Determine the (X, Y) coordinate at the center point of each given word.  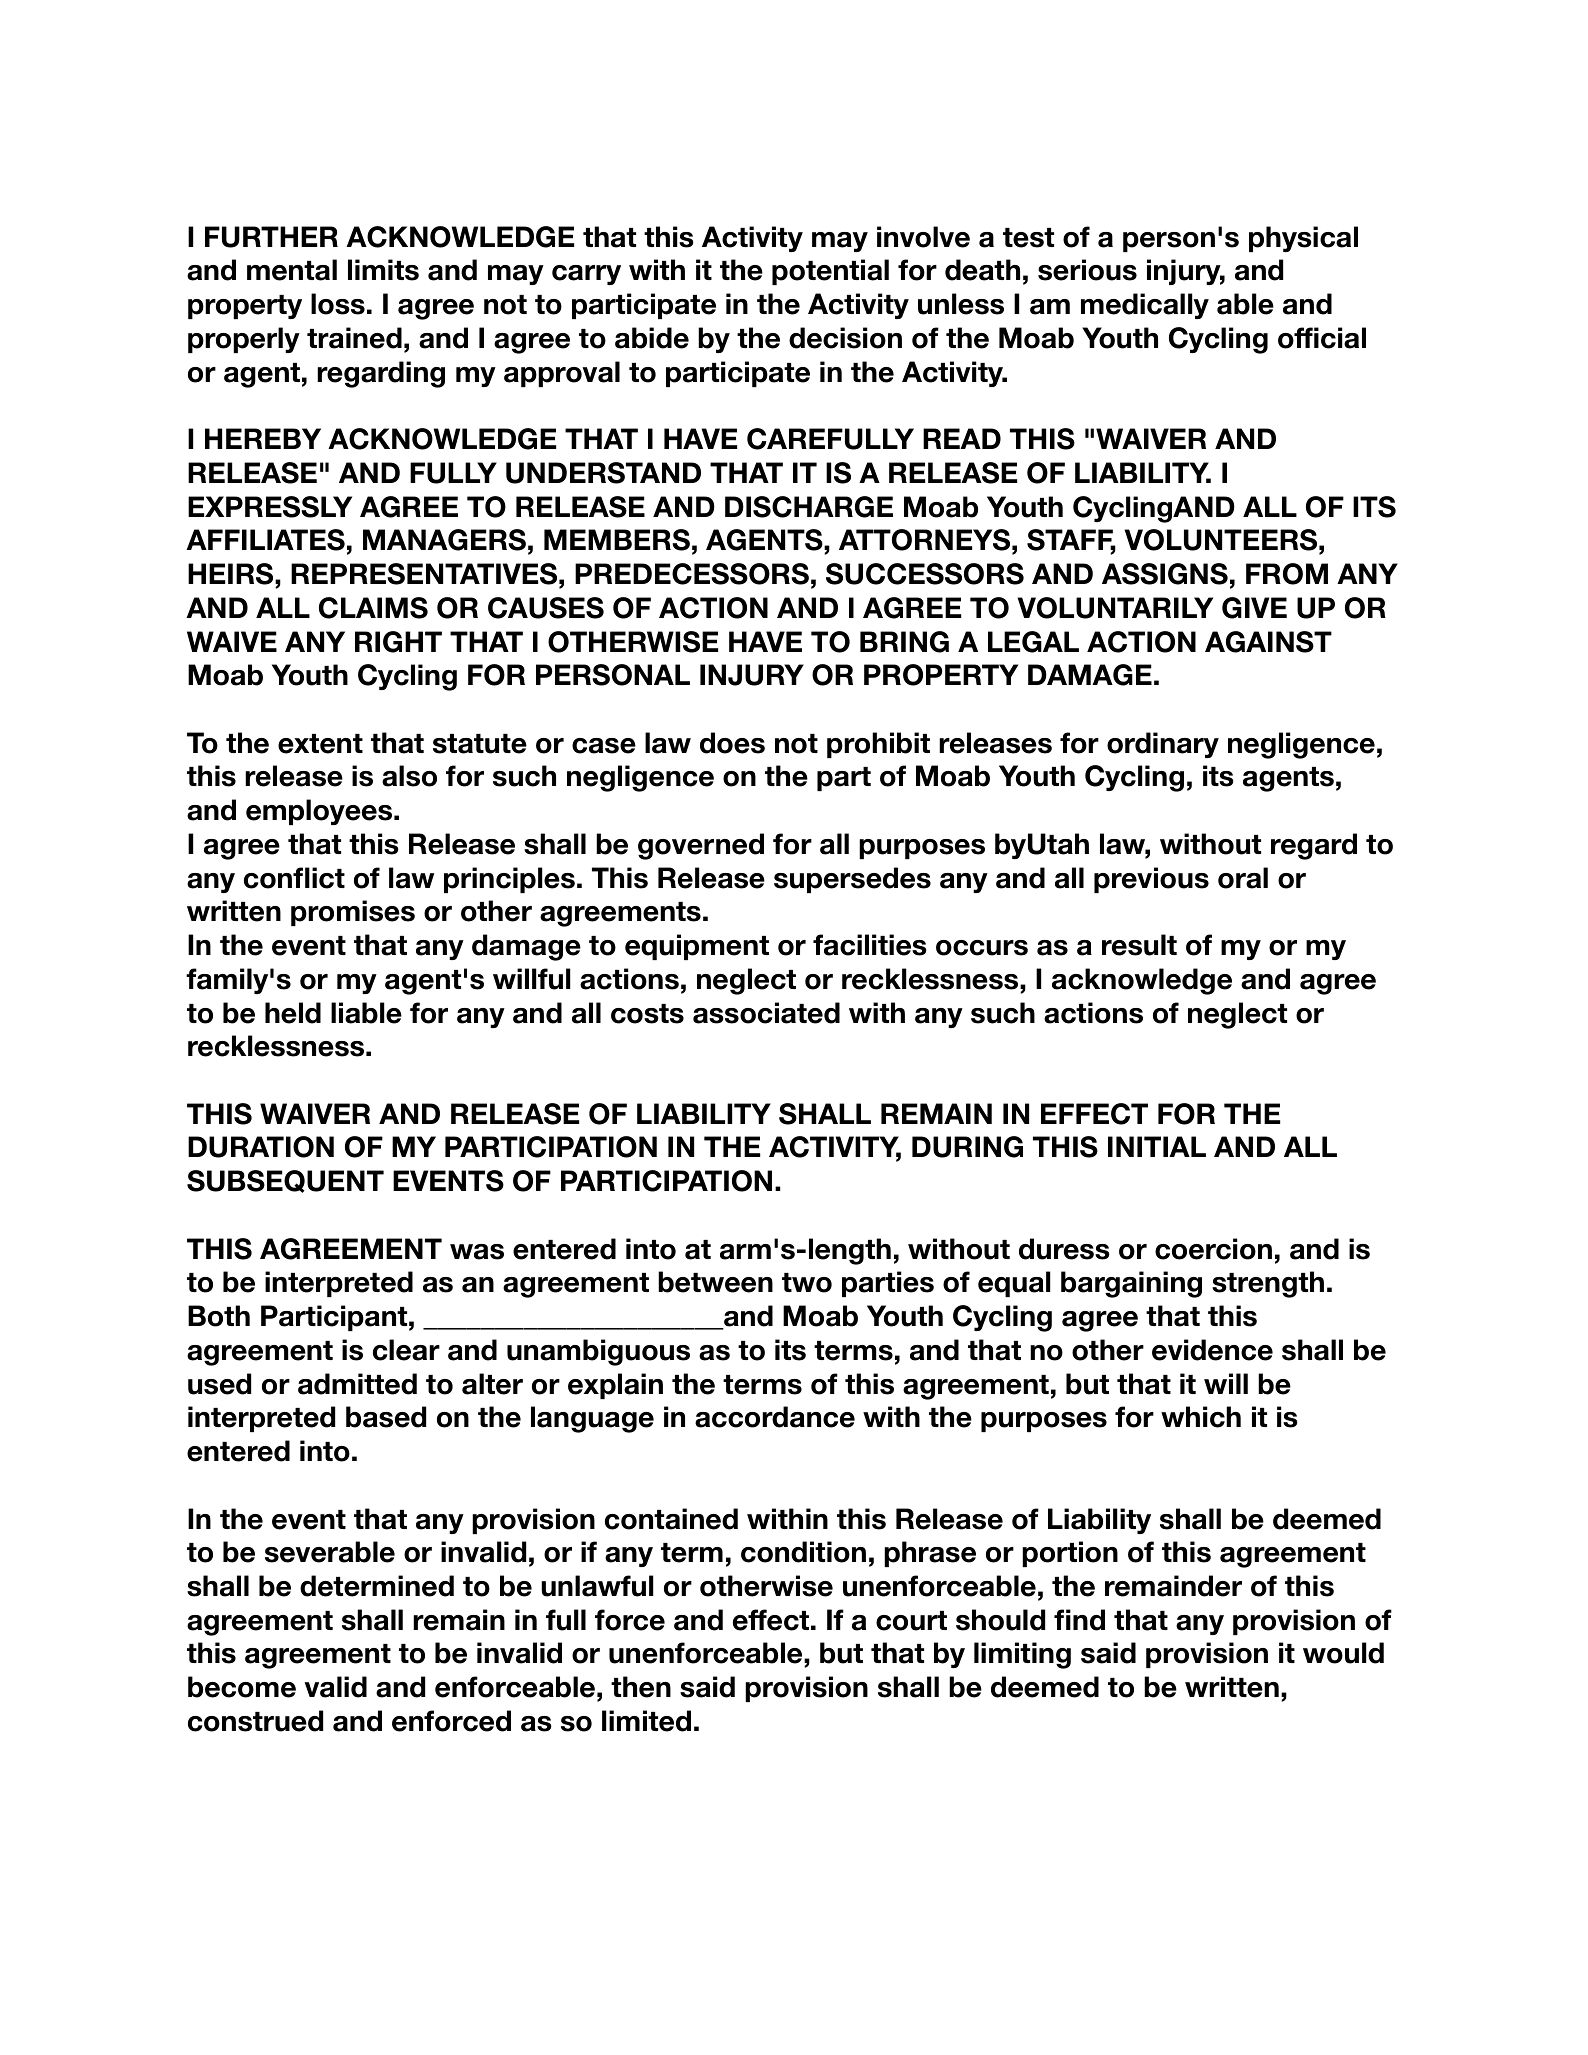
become (242, 1687)
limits (383, 270)
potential (830, 272)
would (1343, 1653)
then (641, 1687)
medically (1145, 306)
